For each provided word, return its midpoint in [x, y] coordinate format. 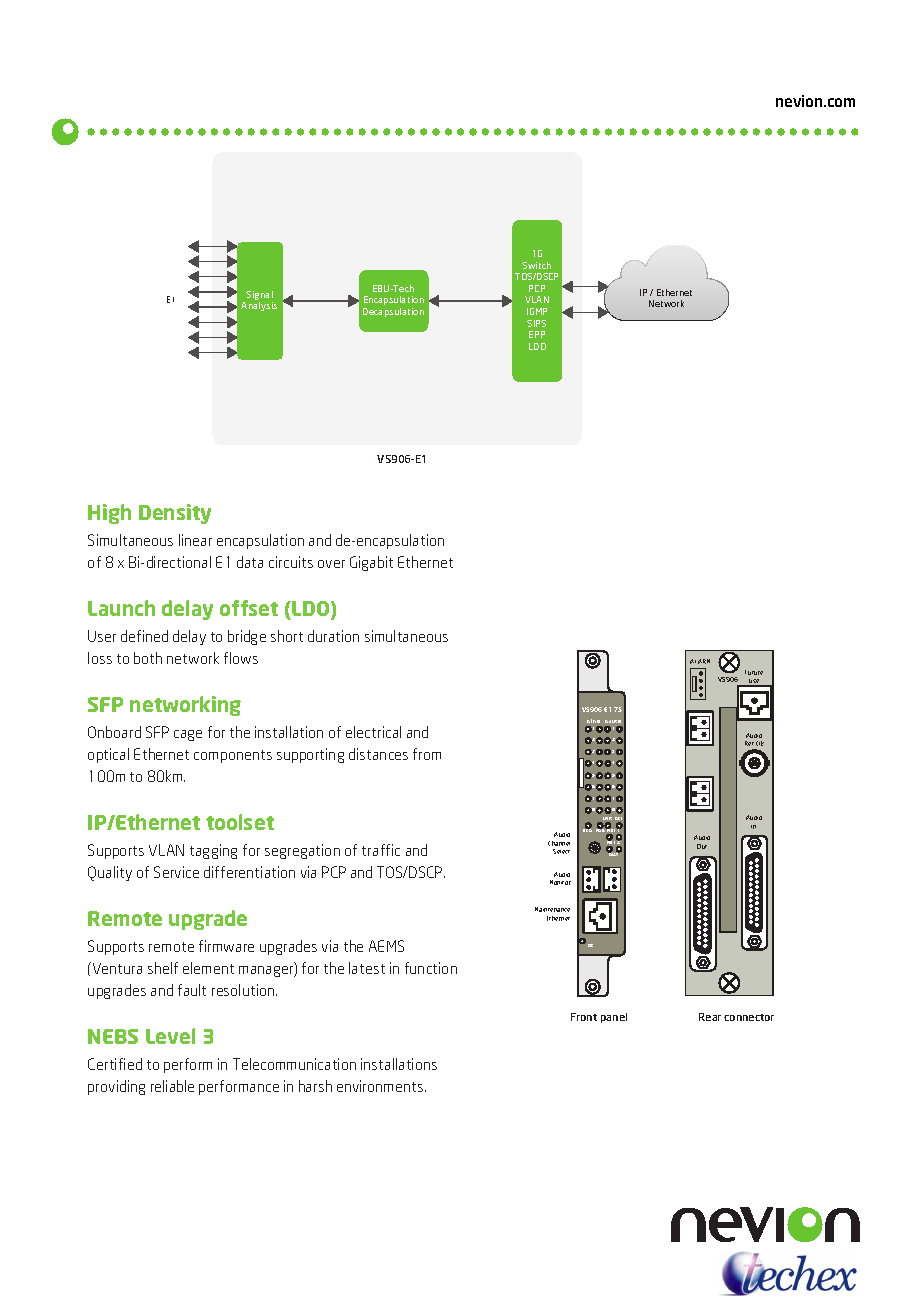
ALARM [700, 661]
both [148, 658]
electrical [373, 732]
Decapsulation [393, 312]
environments [381, 1086]
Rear [710, 1017]
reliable [172, 1086]
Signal [259, 297]
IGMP [537, 311]
